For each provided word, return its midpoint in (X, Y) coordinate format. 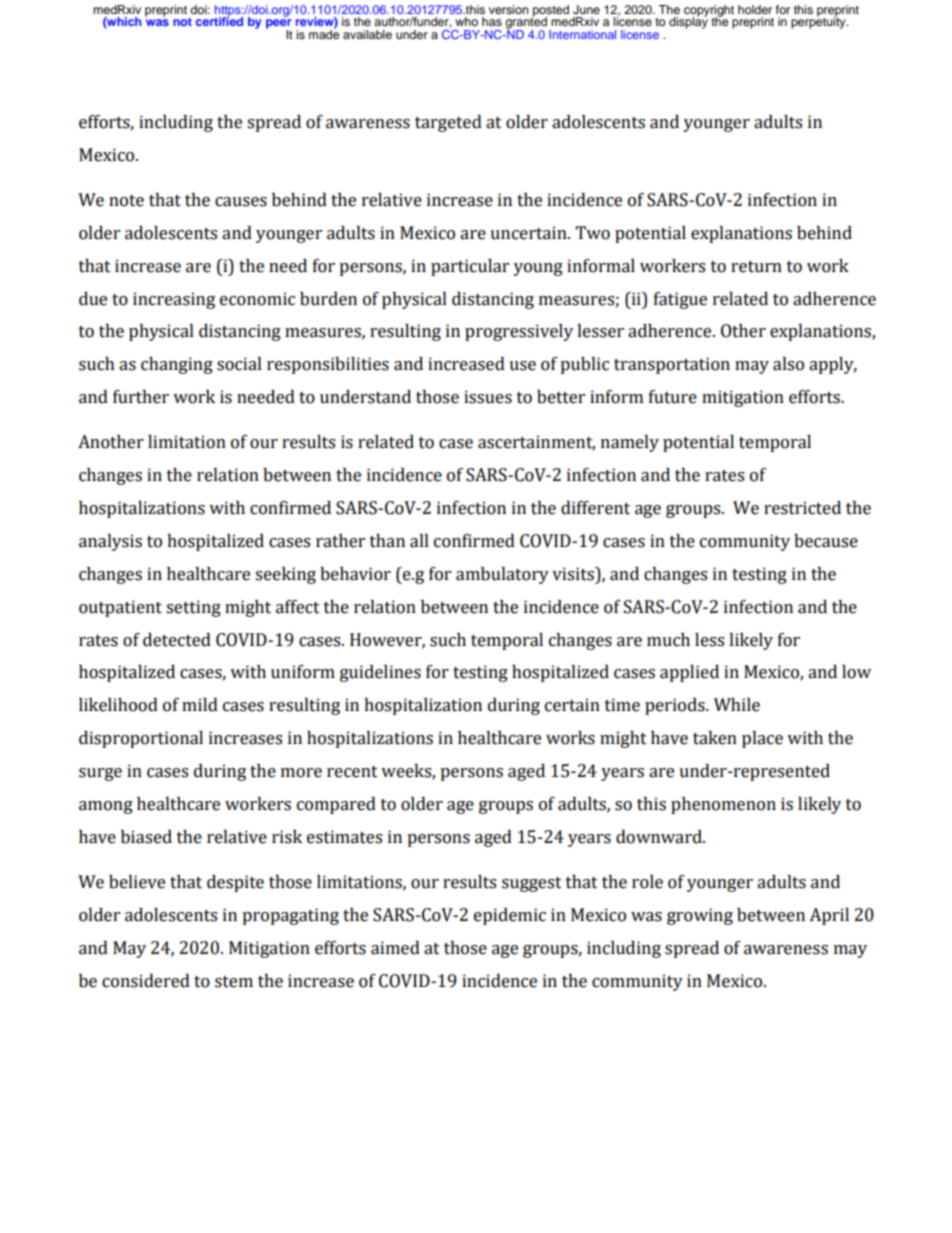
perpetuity (819, 22)
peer (279, 25)
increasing (174, 300)
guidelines (380, 673)
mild (200, 705)
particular (470, 267)
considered (146, 981)
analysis (110, 542)
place (762, 739)
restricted (802, 508)
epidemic (510, 916)
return (756, 267)
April (829, 916)
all (419, 541)
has (492, 21)
